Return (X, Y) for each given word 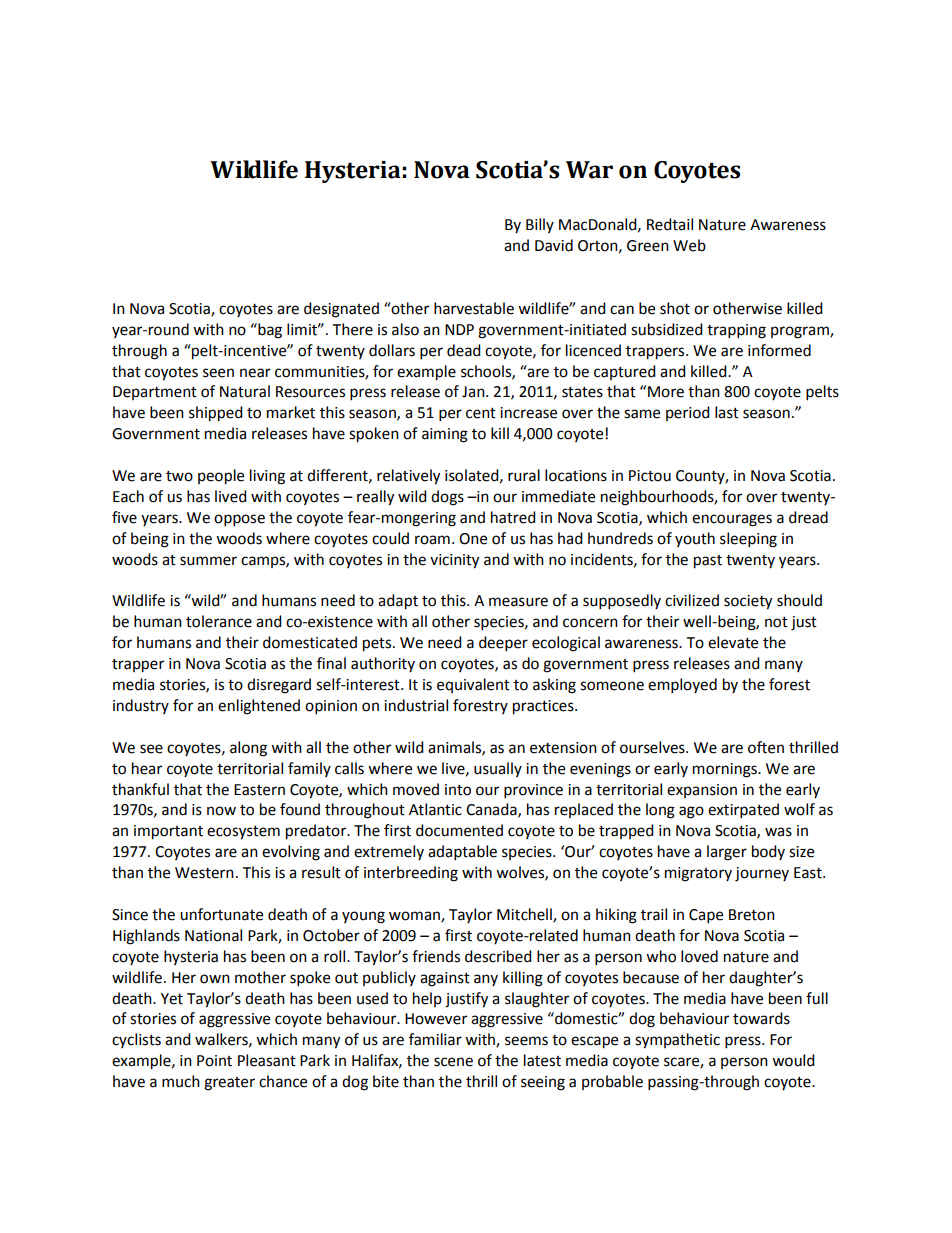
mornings (726, 770)
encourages (732, 520)
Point (214, 1061)
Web (689, 245)
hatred (513, 517)
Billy (540, 225)
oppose (239, 520)
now (221, 811)
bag (269, 331)
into (458, 790)
